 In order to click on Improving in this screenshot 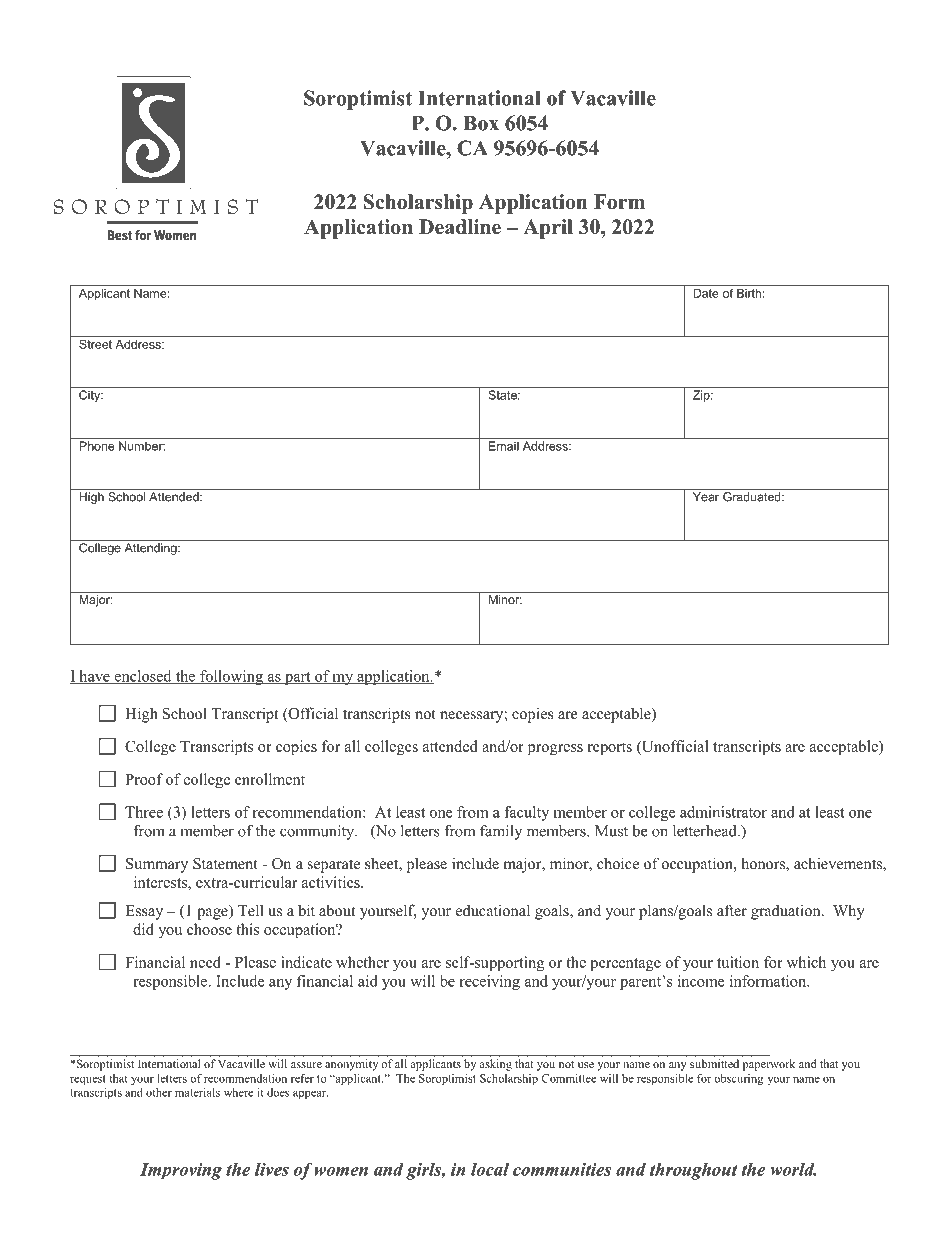, I will do `click(181, 1171)`.
